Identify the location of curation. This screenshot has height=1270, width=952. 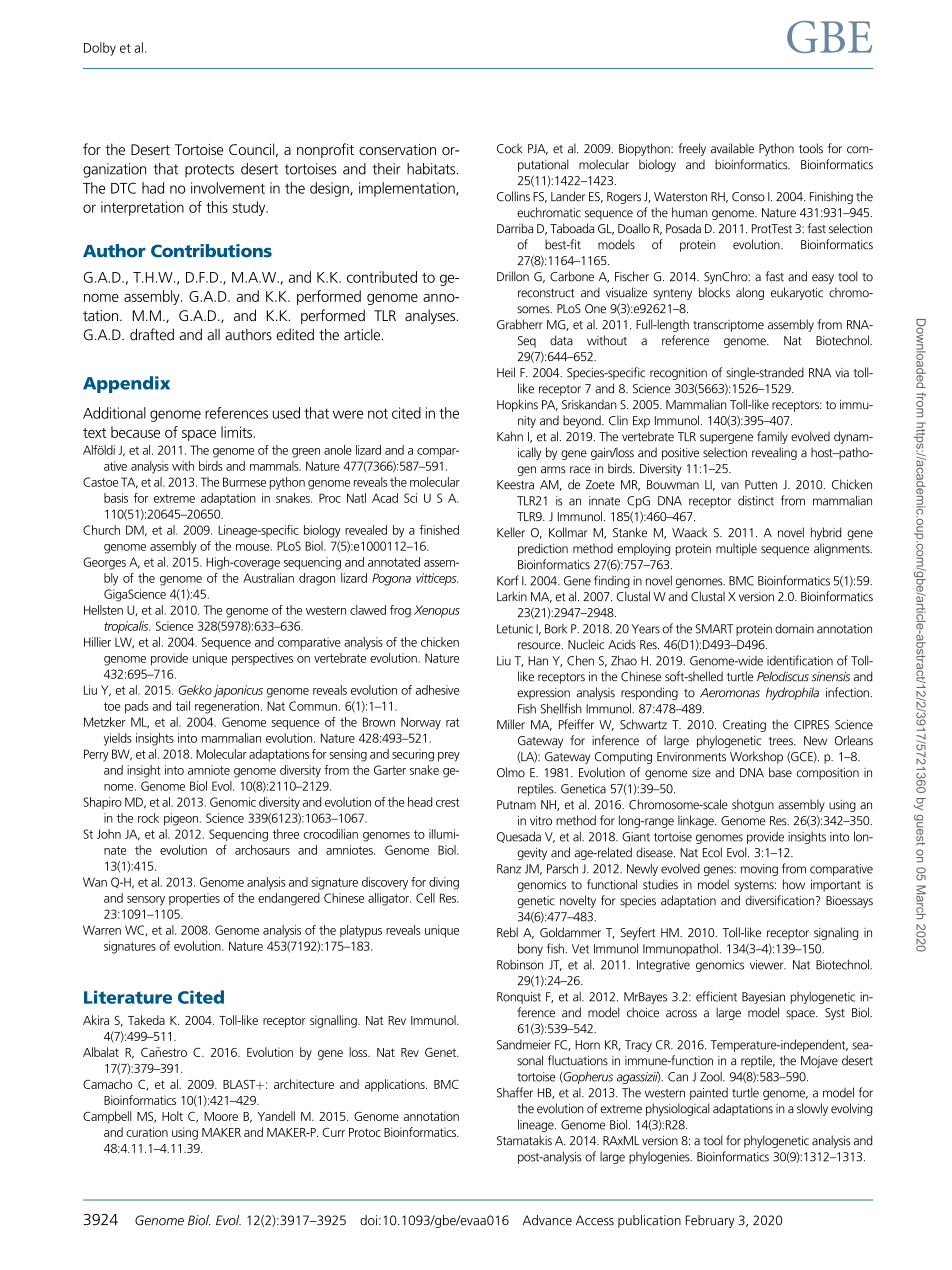
(147, 1132).
